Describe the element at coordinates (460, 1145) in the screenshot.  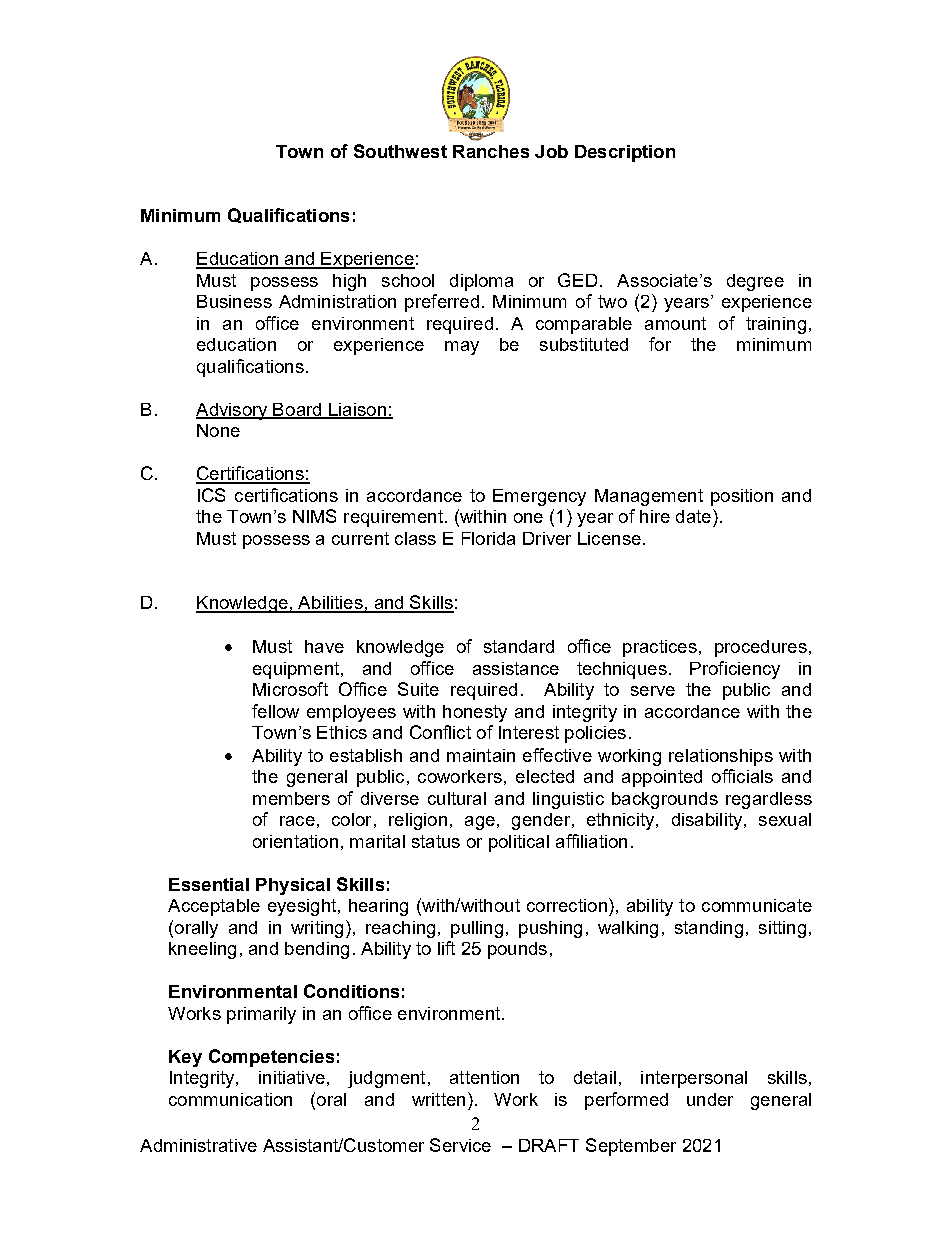
I see `Service` at that location.
